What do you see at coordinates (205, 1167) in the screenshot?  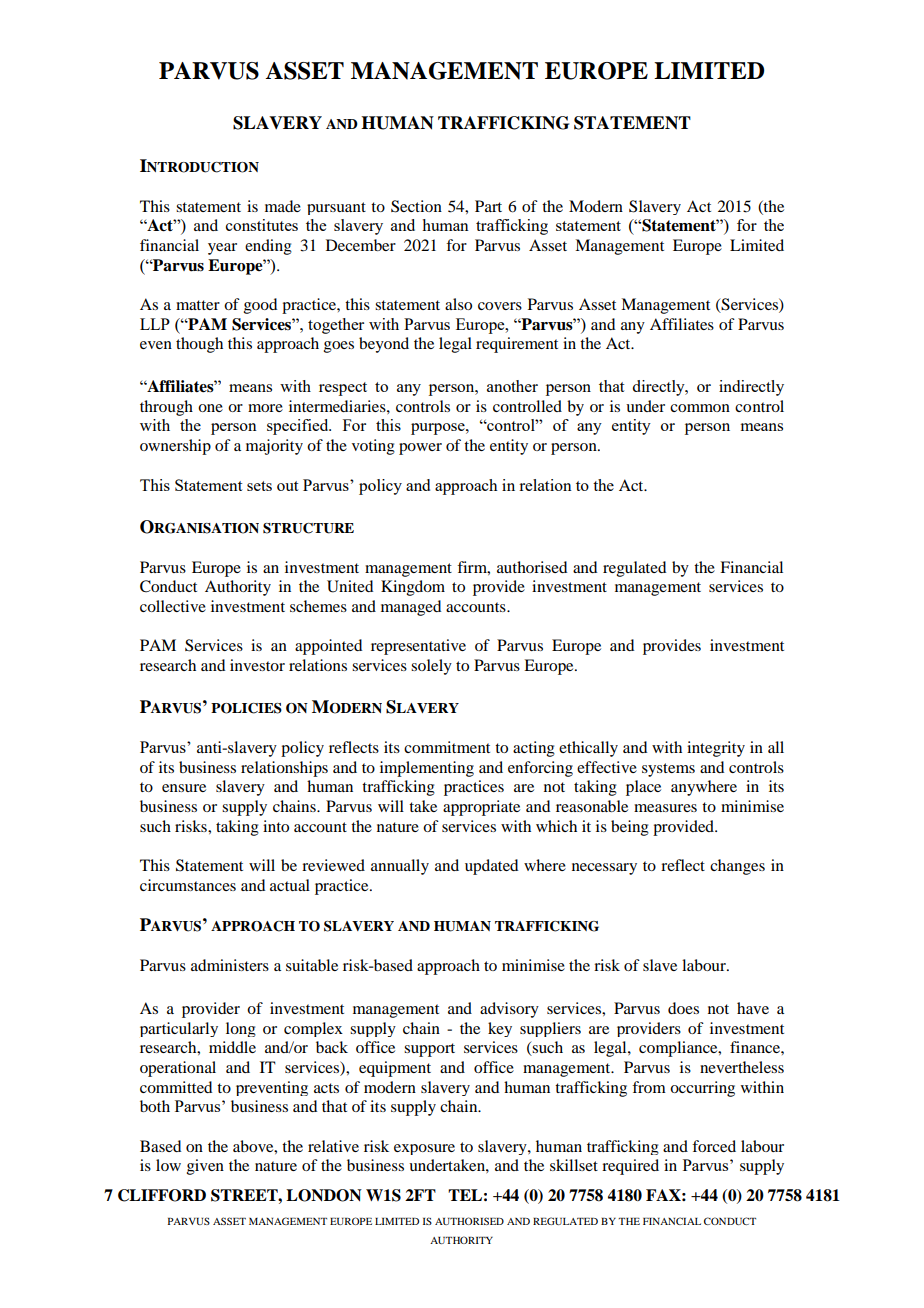 I see `given` at bounding box center [205, 1167].
